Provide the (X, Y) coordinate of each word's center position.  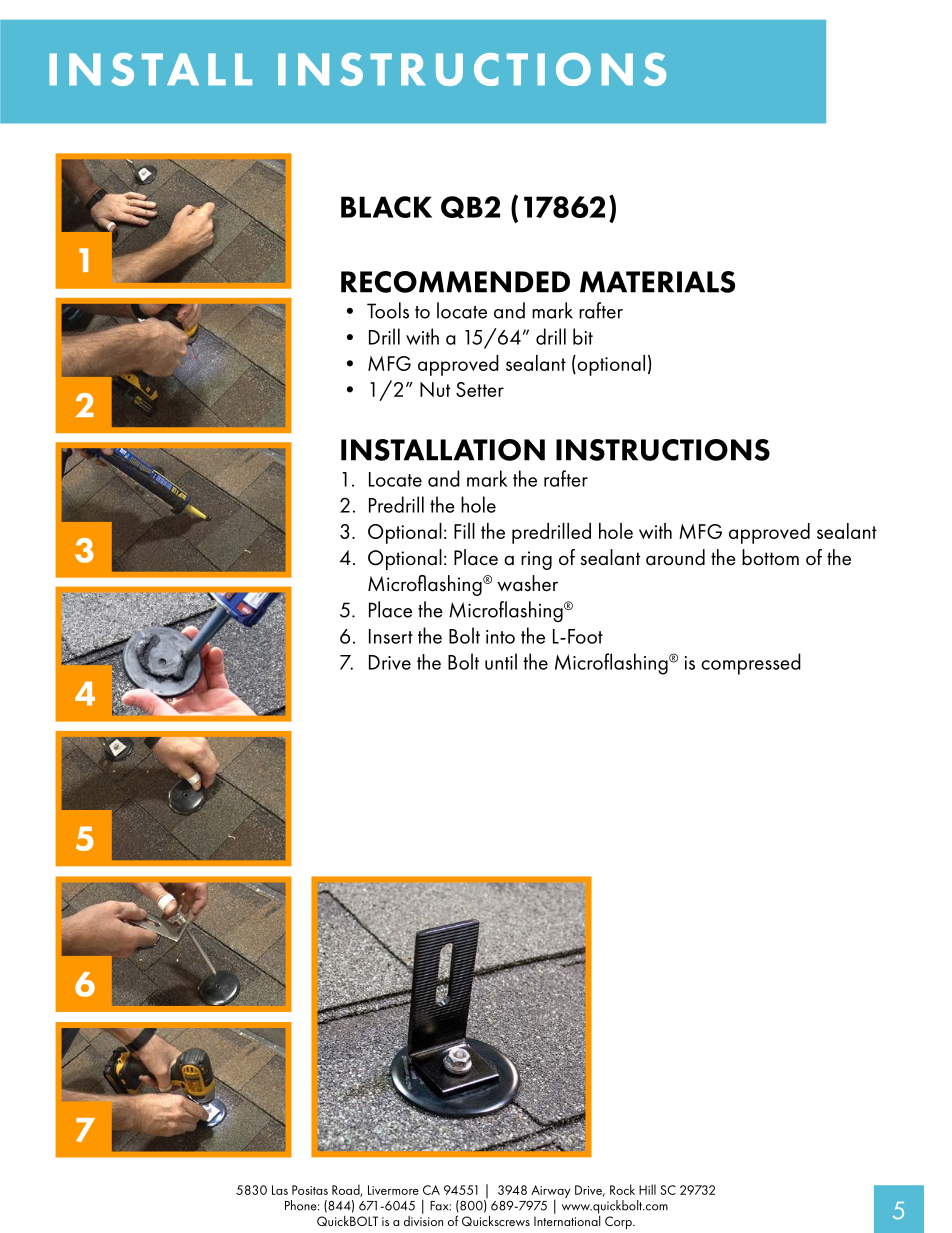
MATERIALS (657, 282)
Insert (391, 636)
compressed (751, 664)
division (423, 1219)
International (567, 1219)
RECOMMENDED (455, 282)
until (501, 661)
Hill (647, 1189)
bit (583, 336)
